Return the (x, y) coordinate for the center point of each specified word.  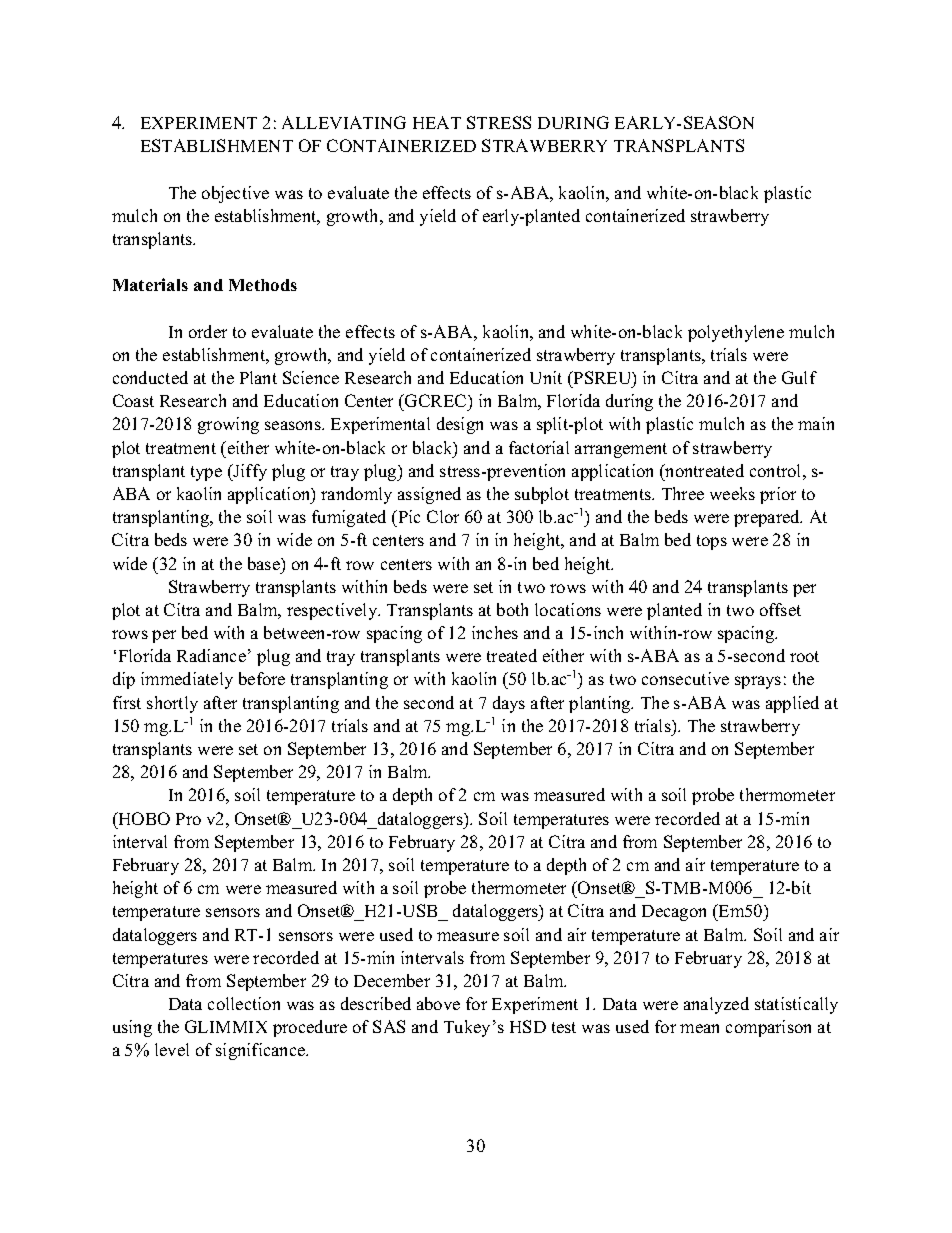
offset (780, 609)
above (438, 1003)
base (265, 563)
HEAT (437, 122)
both (512, 609)
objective (235, 194)
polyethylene (736, 333)
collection (244, 1003)
